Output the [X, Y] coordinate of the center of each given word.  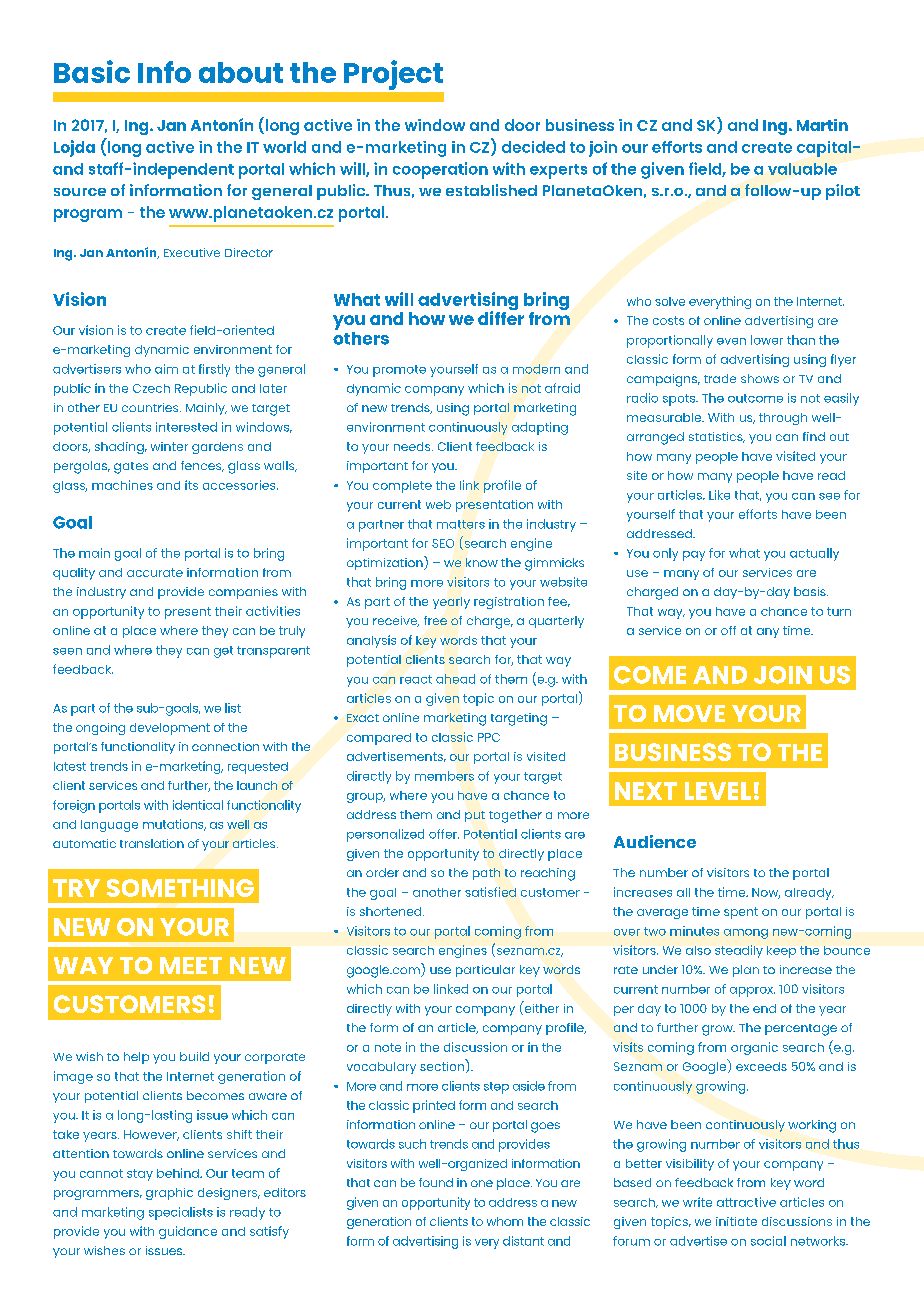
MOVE [689, 713]
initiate [736, 1221]
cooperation [440, 170]
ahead [455, 679]
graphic [169, 1194]
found [436, 1182]
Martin [822, 125]
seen [67, 651]
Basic [92, 71]
